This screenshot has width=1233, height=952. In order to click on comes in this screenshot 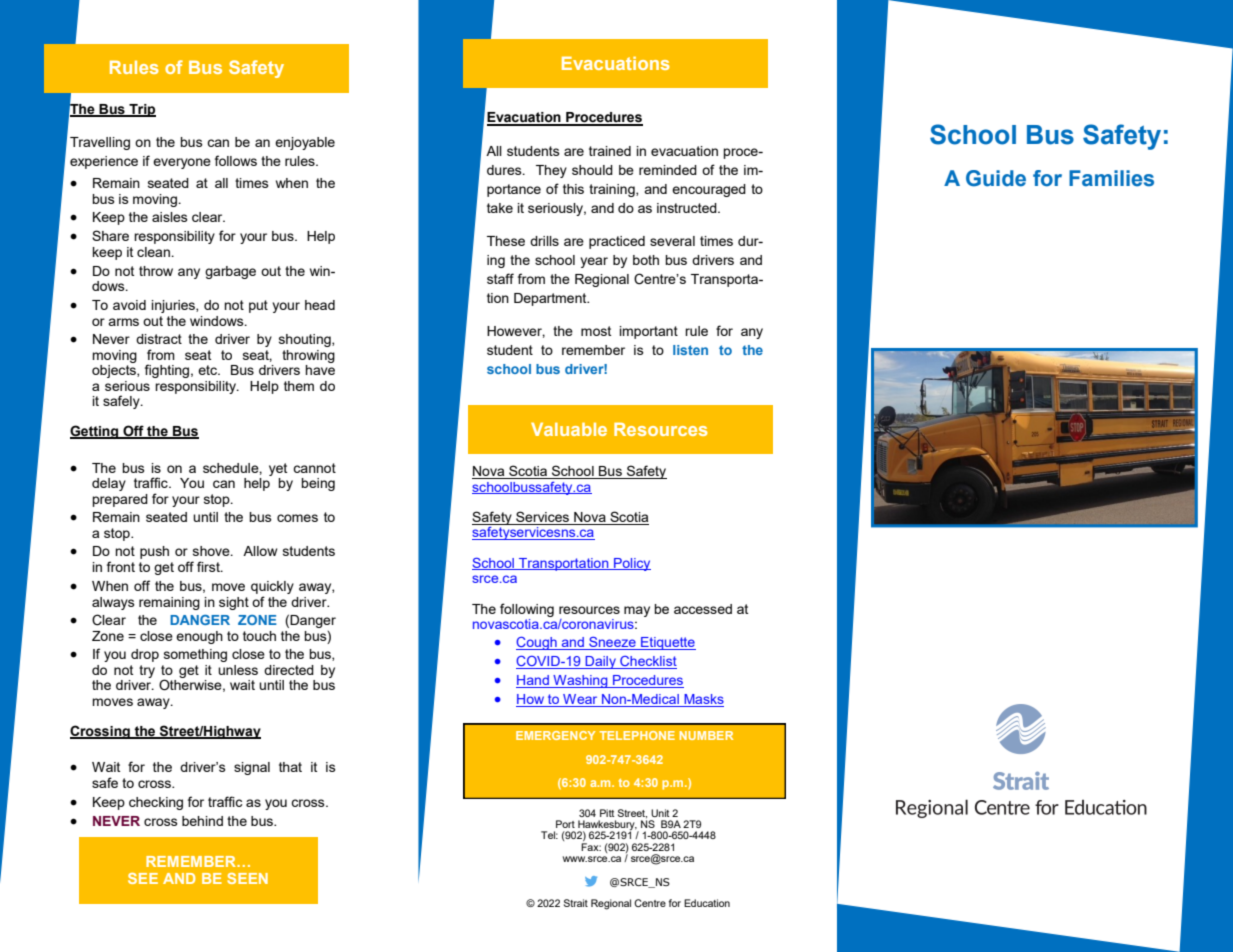, I will do `click(297, 518)`.
